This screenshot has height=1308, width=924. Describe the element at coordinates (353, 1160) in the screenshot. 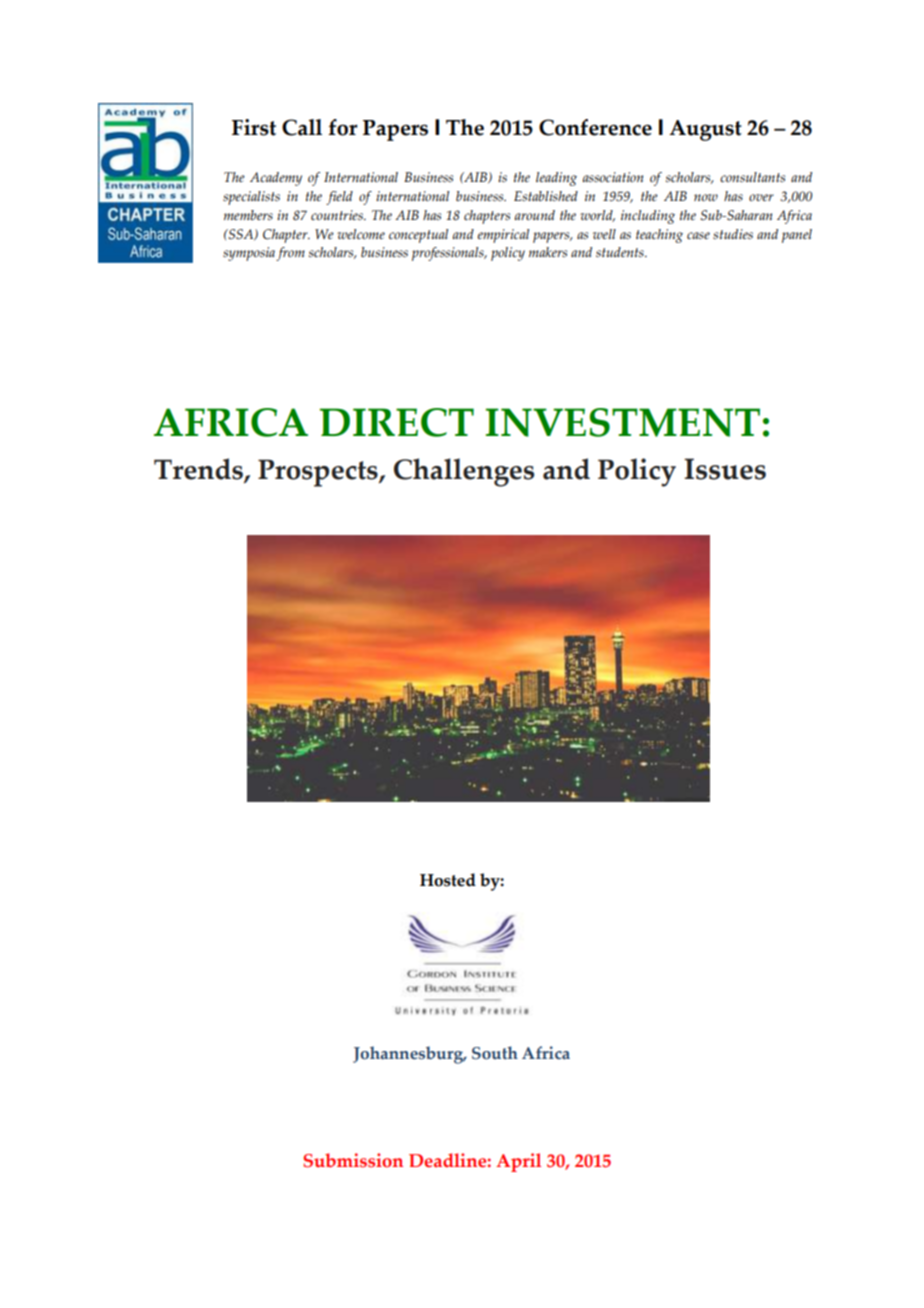

I see `Submission` at that location.
